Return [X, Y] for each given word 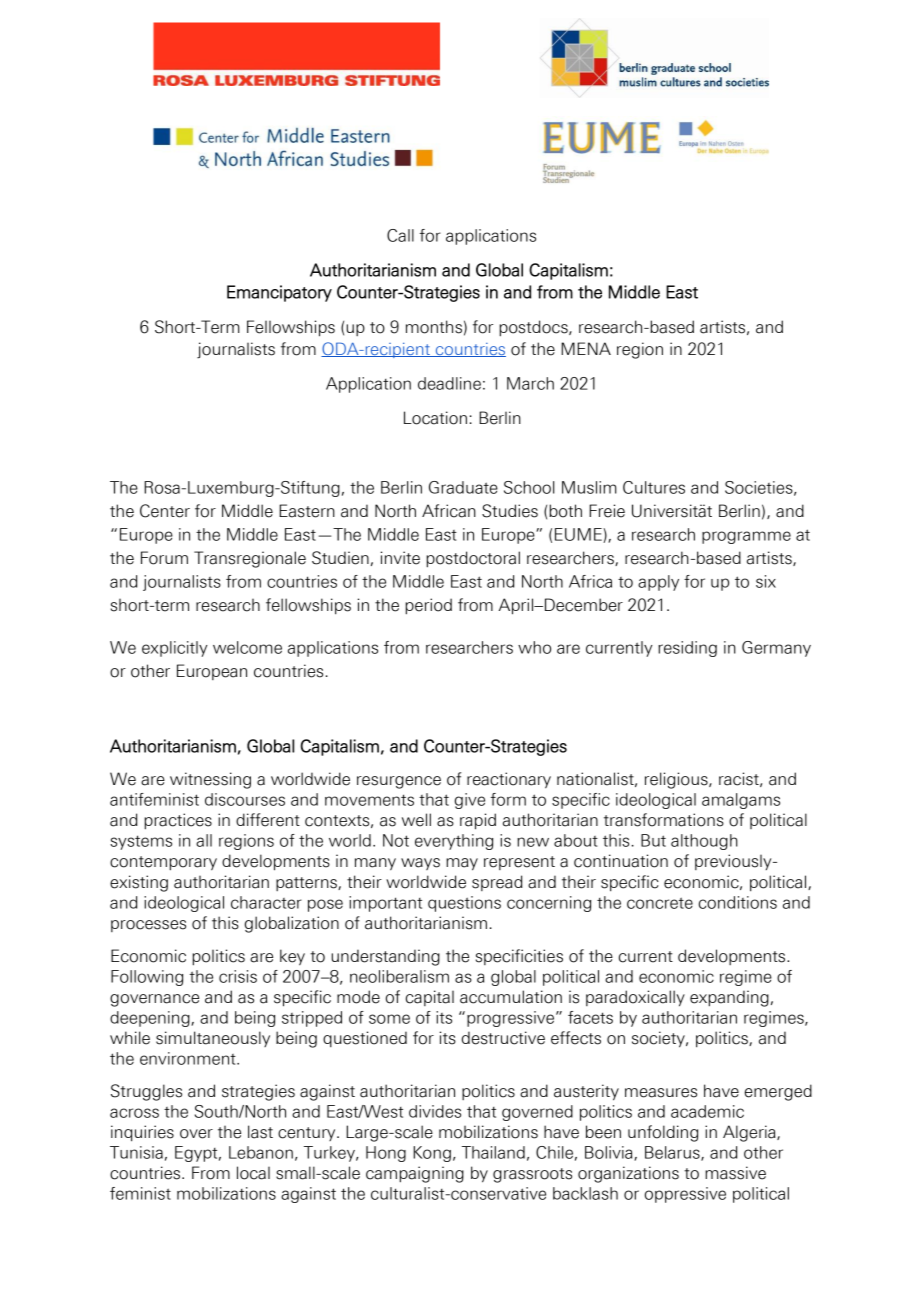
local [253, 1173]
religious [677, 780]
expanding [729, 998]
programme [746, 537]
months [434, 327]
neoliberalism [399, 976]
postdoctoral [473, 559]
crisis [238, 976]
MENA [586, 348]
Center [165, 511]
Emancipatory [279, 293]
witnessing [210, 780]
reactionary [509, 780]
